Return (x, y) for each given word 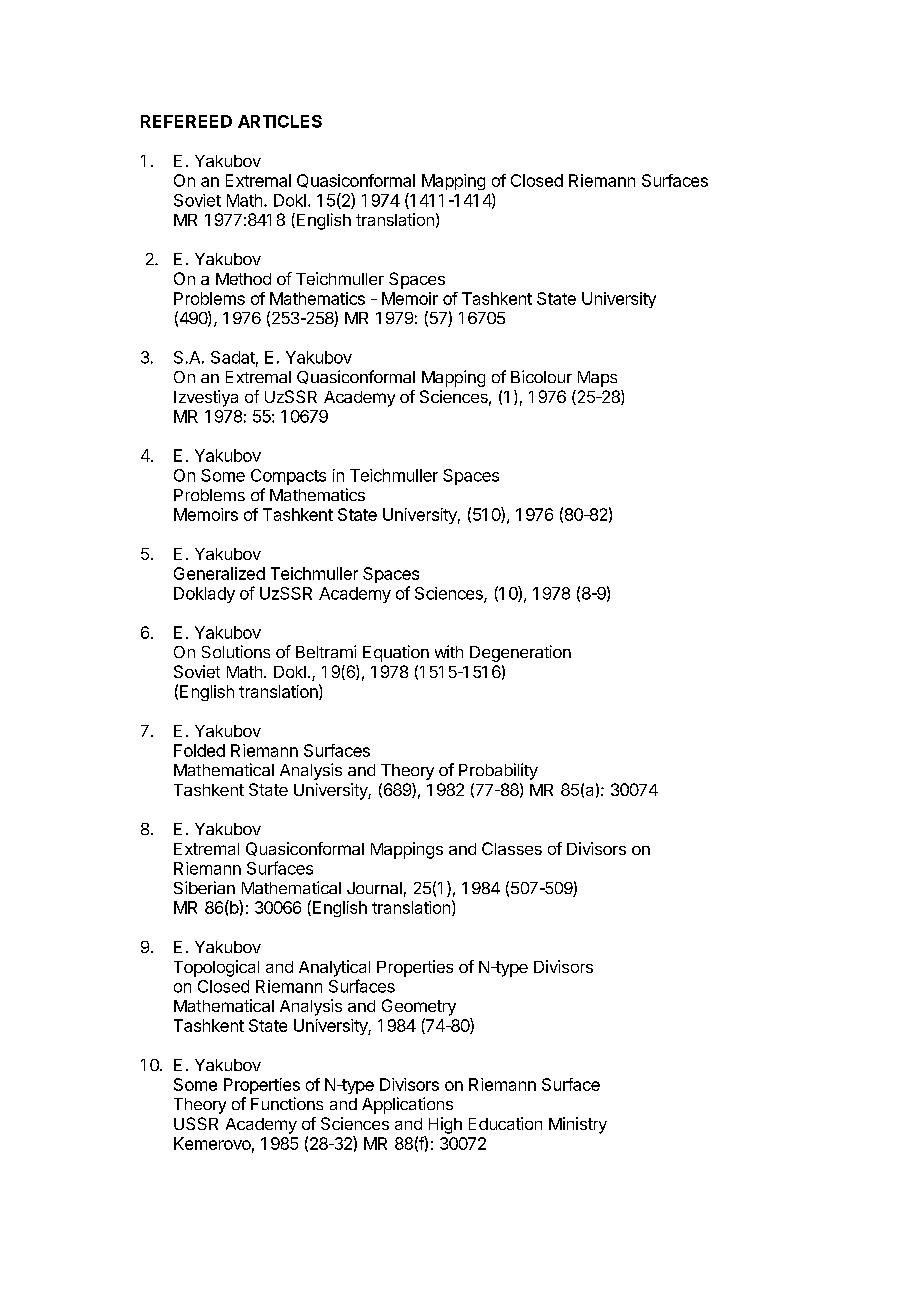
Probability (498, 771)
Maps (597, 379)
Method (243, 279)
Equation (396, 653)
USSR (196, 1123)
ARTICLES (280, 121)
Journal (374, 888)
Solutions (236, 651)
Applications (407, 1105)
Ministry (578, 1125)
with (449, 651)
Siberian (204, 887)
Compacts (288, 477)
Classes (512, 848)
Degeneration (520, 653)
